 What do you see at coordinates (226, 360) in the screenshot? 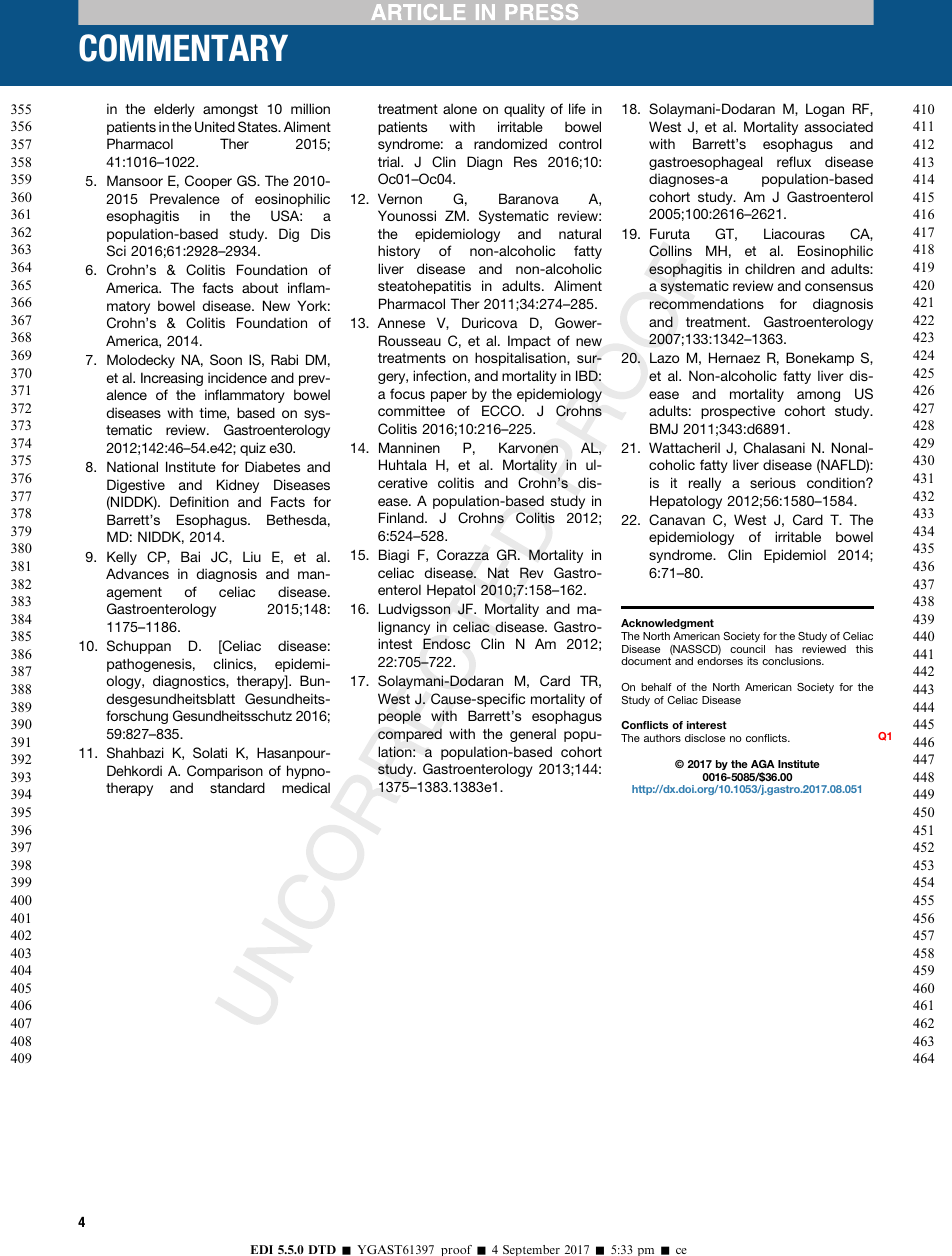
I see `Soon` at bounding box center [226, 360].
